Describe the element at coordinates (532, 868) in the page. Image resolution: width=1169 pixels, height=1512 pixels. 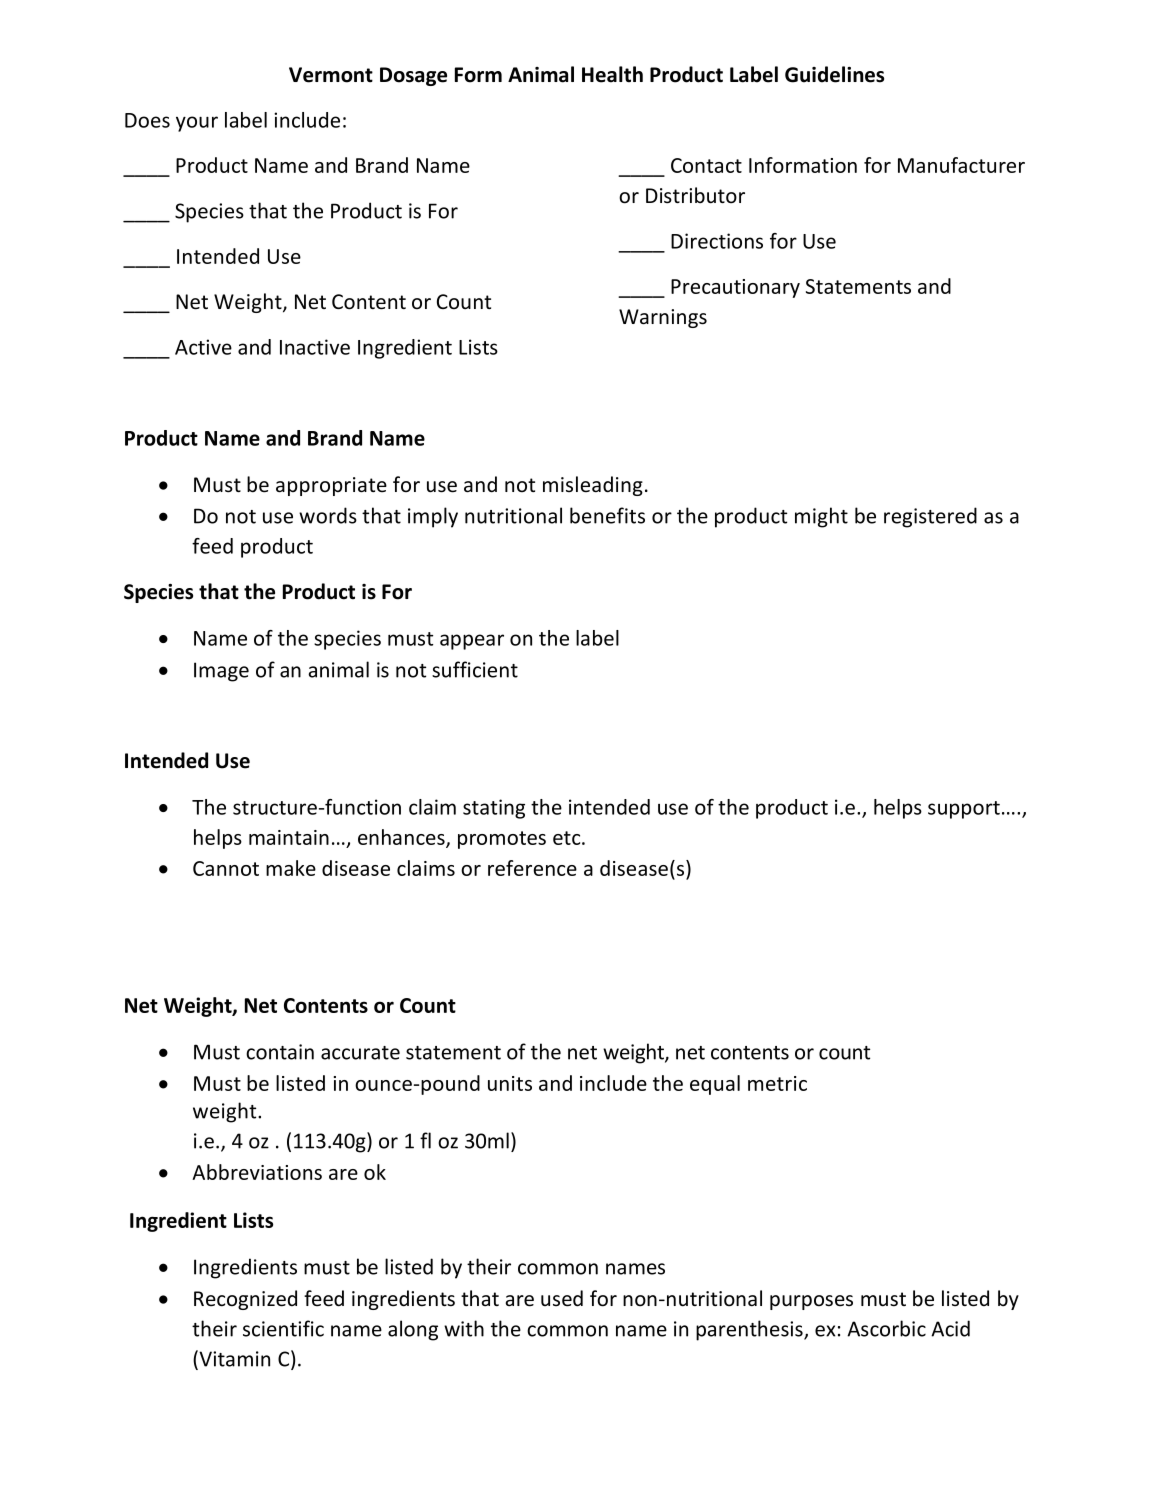
I see `reference` at that location.
